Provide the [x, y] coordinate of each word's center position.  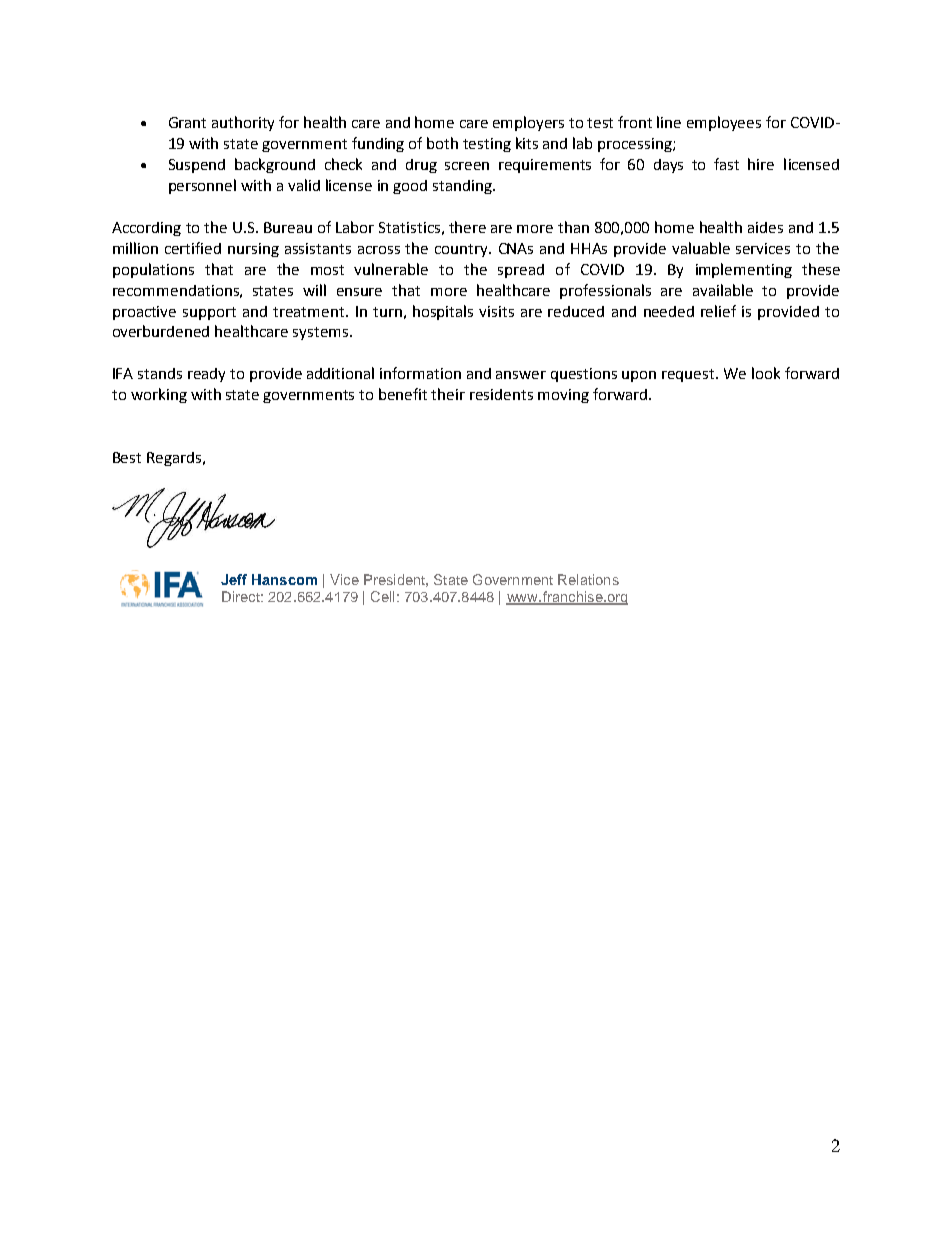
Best [127, 457]
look [766, 373]
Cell [382, 596]
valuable [701, 248]
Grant [187, 122]
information [420, 373]
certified [193, 248]
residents [501, 394]
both [442, 143]
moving [563, 396]
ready [206, 375]
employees [724, 123]
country [463, 250]
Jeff [234, 579]
